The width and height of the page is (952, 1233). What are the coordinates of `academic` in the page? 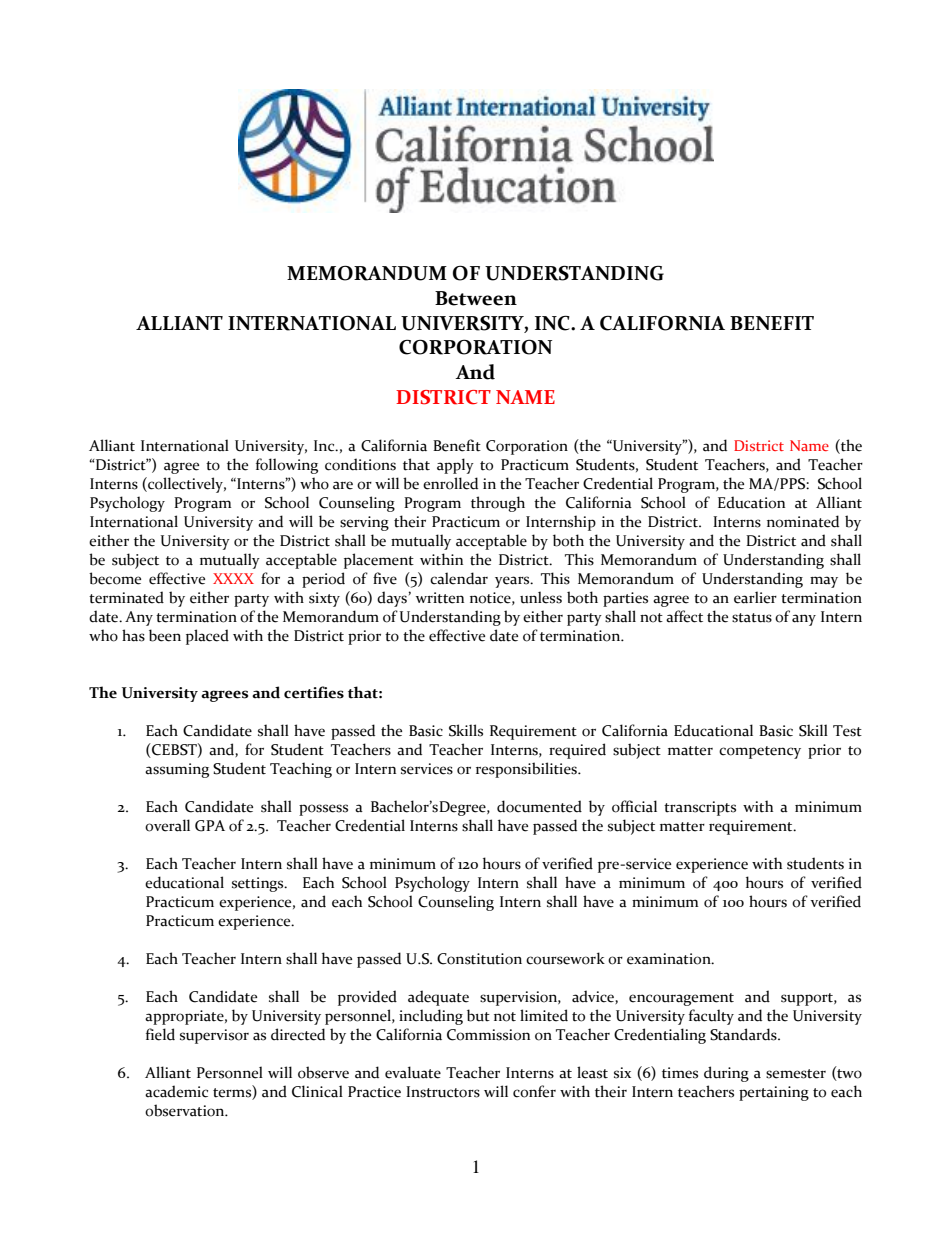 It's located at (176, 1091).
